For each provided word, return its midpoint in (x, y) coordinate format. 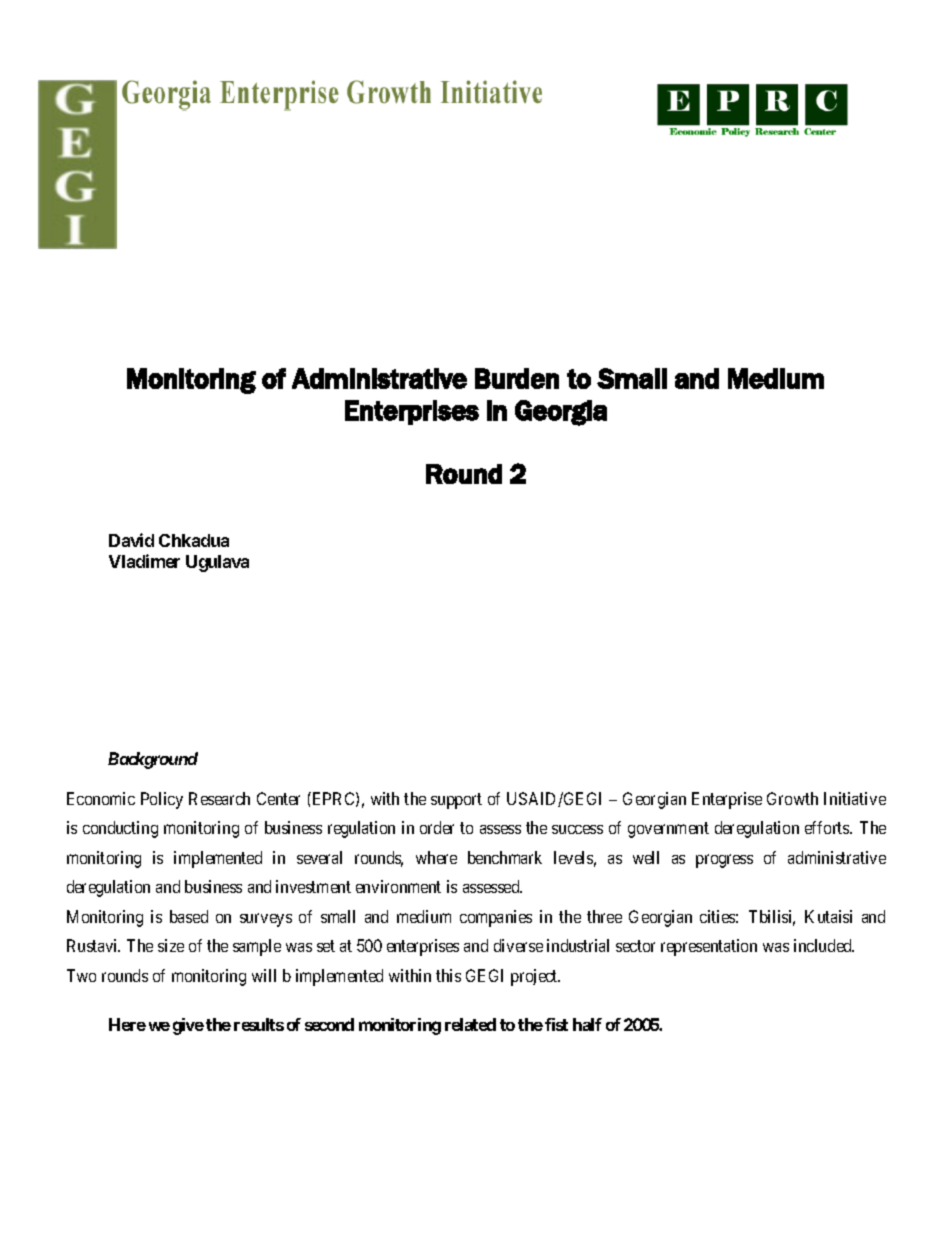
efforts (828, 827)
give (188, 1026)
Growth (792, 798)
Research (219, 798)
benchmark (505, 857)
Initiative (855, 798)
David (131, 540)
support (456, 801)
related (470, 1024)
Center (278, 798)
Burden (517, 378)
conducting (120, 829)
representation (709, 947)
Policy (162, 800)
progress (724, 861)
